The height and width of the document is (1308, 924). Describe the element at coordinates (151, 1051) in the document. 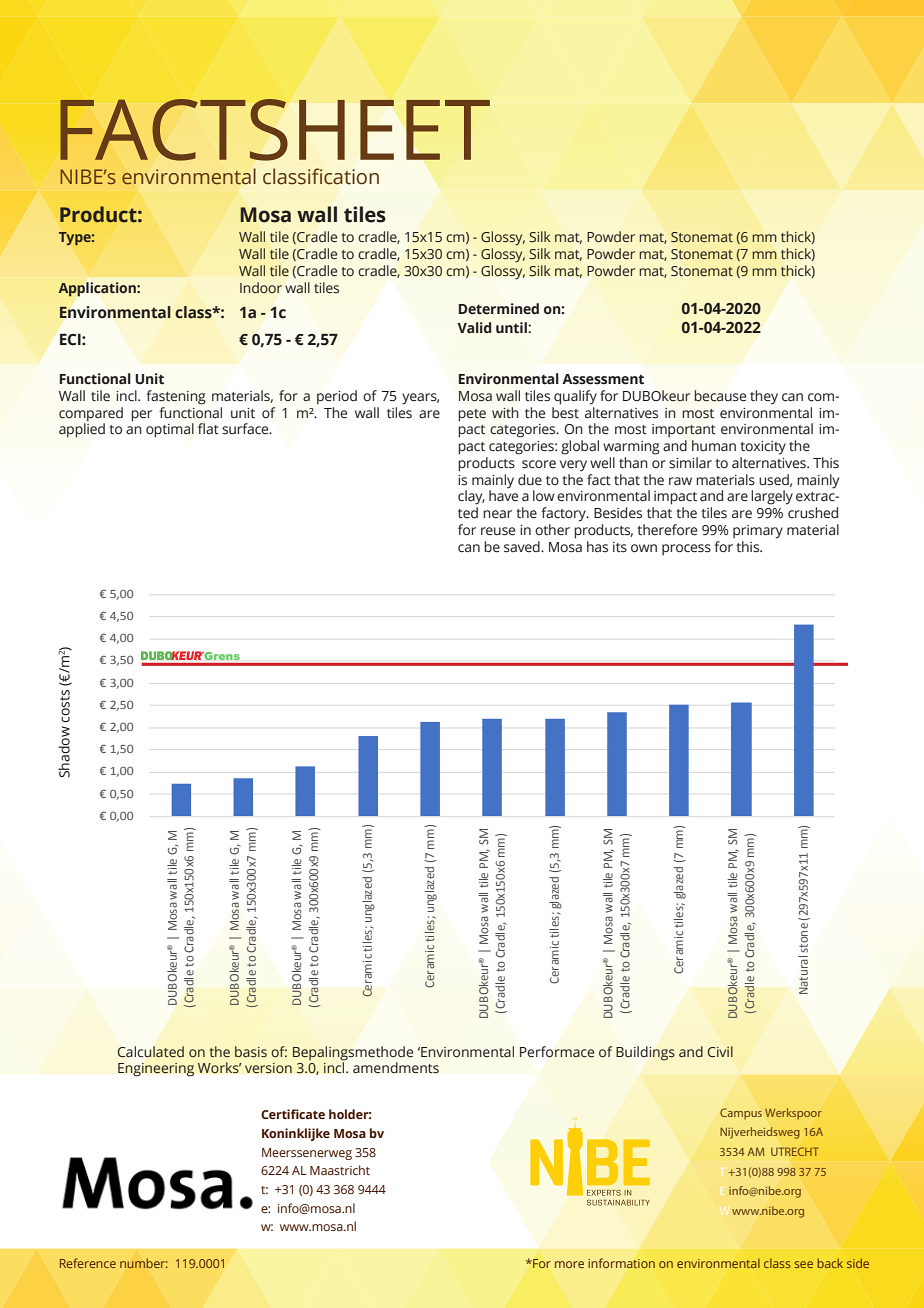

I see `Calculated` at that location.
